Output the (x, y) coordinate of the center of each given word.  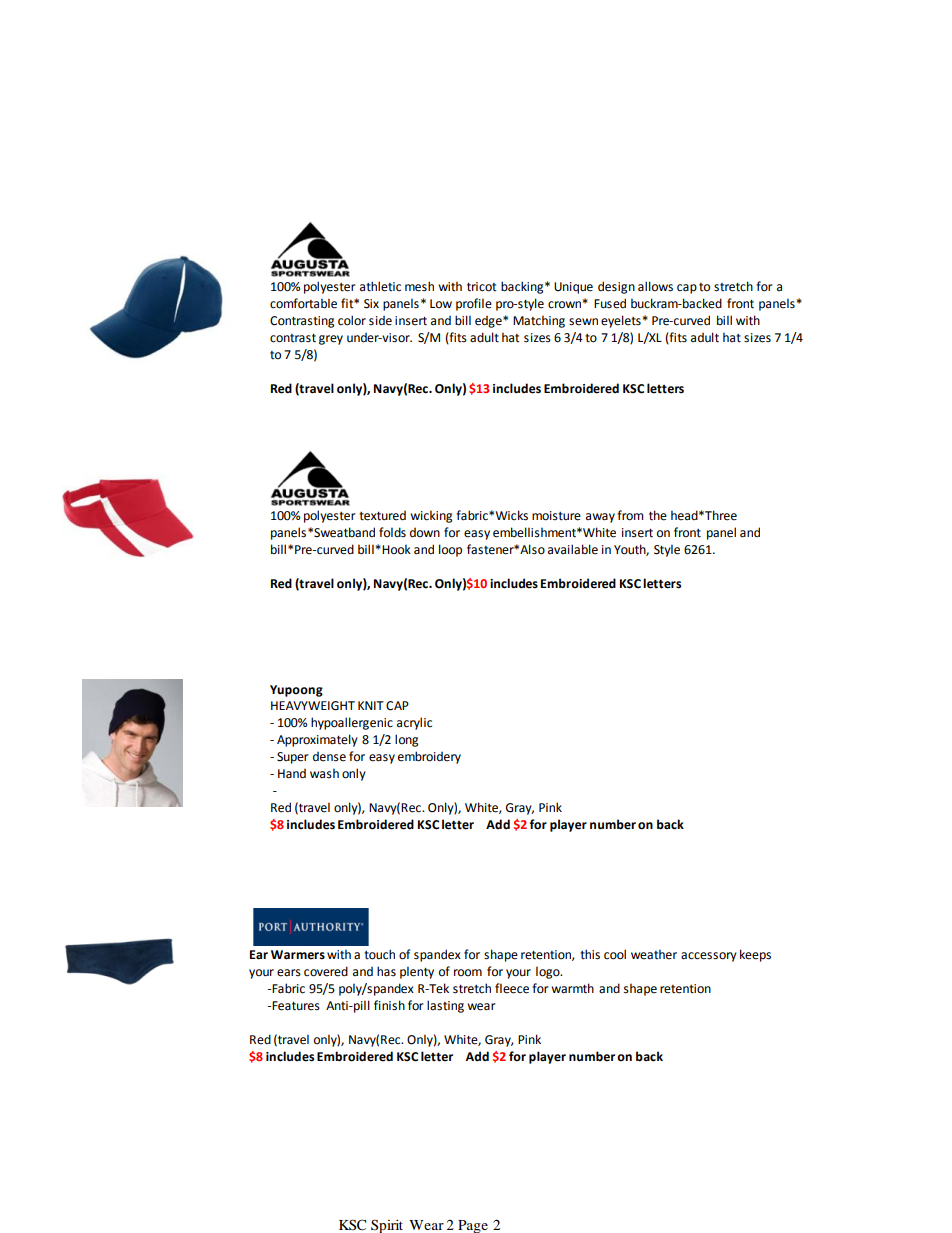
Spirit (387, 1226)
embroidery (429, 757)
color (352, 320)
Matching (539, 322)
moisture (556, 516)
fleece (512, 988)
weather (654, 955)
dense (329, 756)
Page (473, 1226)
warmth (572, 988)
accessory (709, 957)
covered (326, 971)
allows (655, 286)
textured (382, 515)
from (630, 515)
